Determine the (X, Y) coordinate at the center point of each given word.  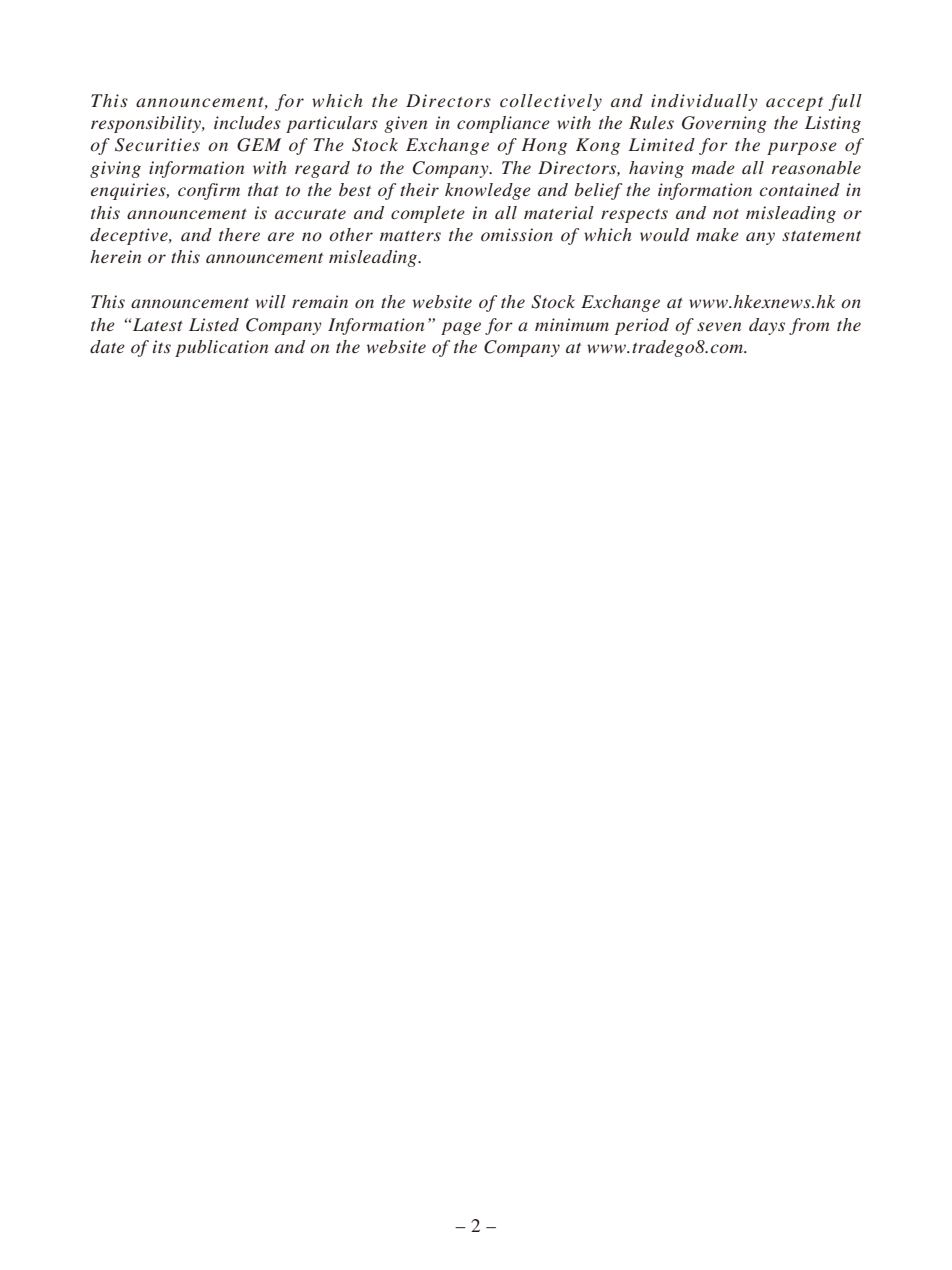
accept (794, 104)
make (717, 234)
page (461, 328)
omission (517, 234)
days (767, 326)
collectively (551, 102)
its (162, 346)
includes (247, 122)
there (239, 234)
